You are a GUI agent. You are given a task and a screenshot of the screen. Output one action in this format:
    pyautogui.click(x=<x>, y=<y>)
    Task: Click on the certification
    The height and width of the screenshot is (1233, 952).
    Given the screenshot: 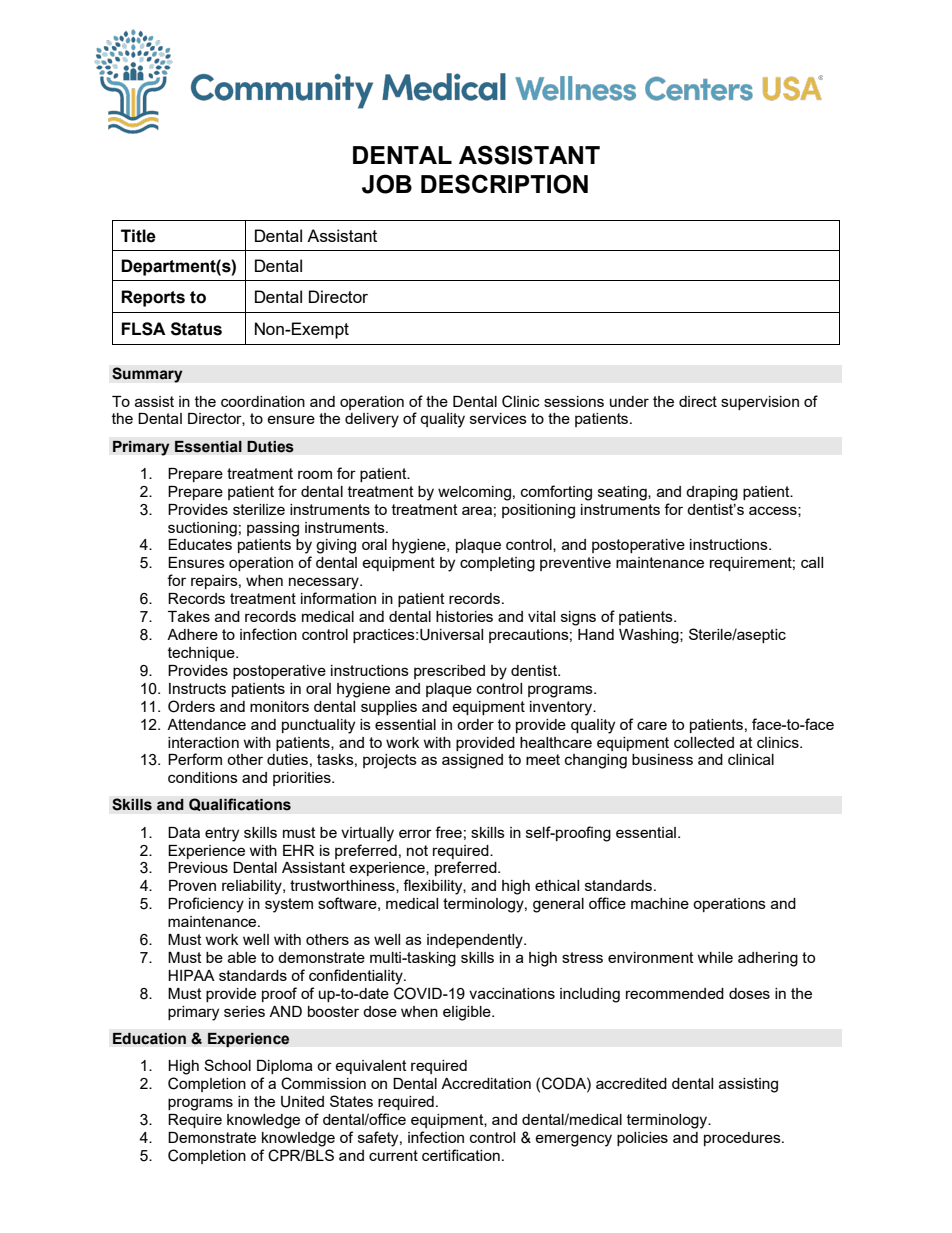 What is the action you would take?
    pyautogui.click(x=461, y=1155)
